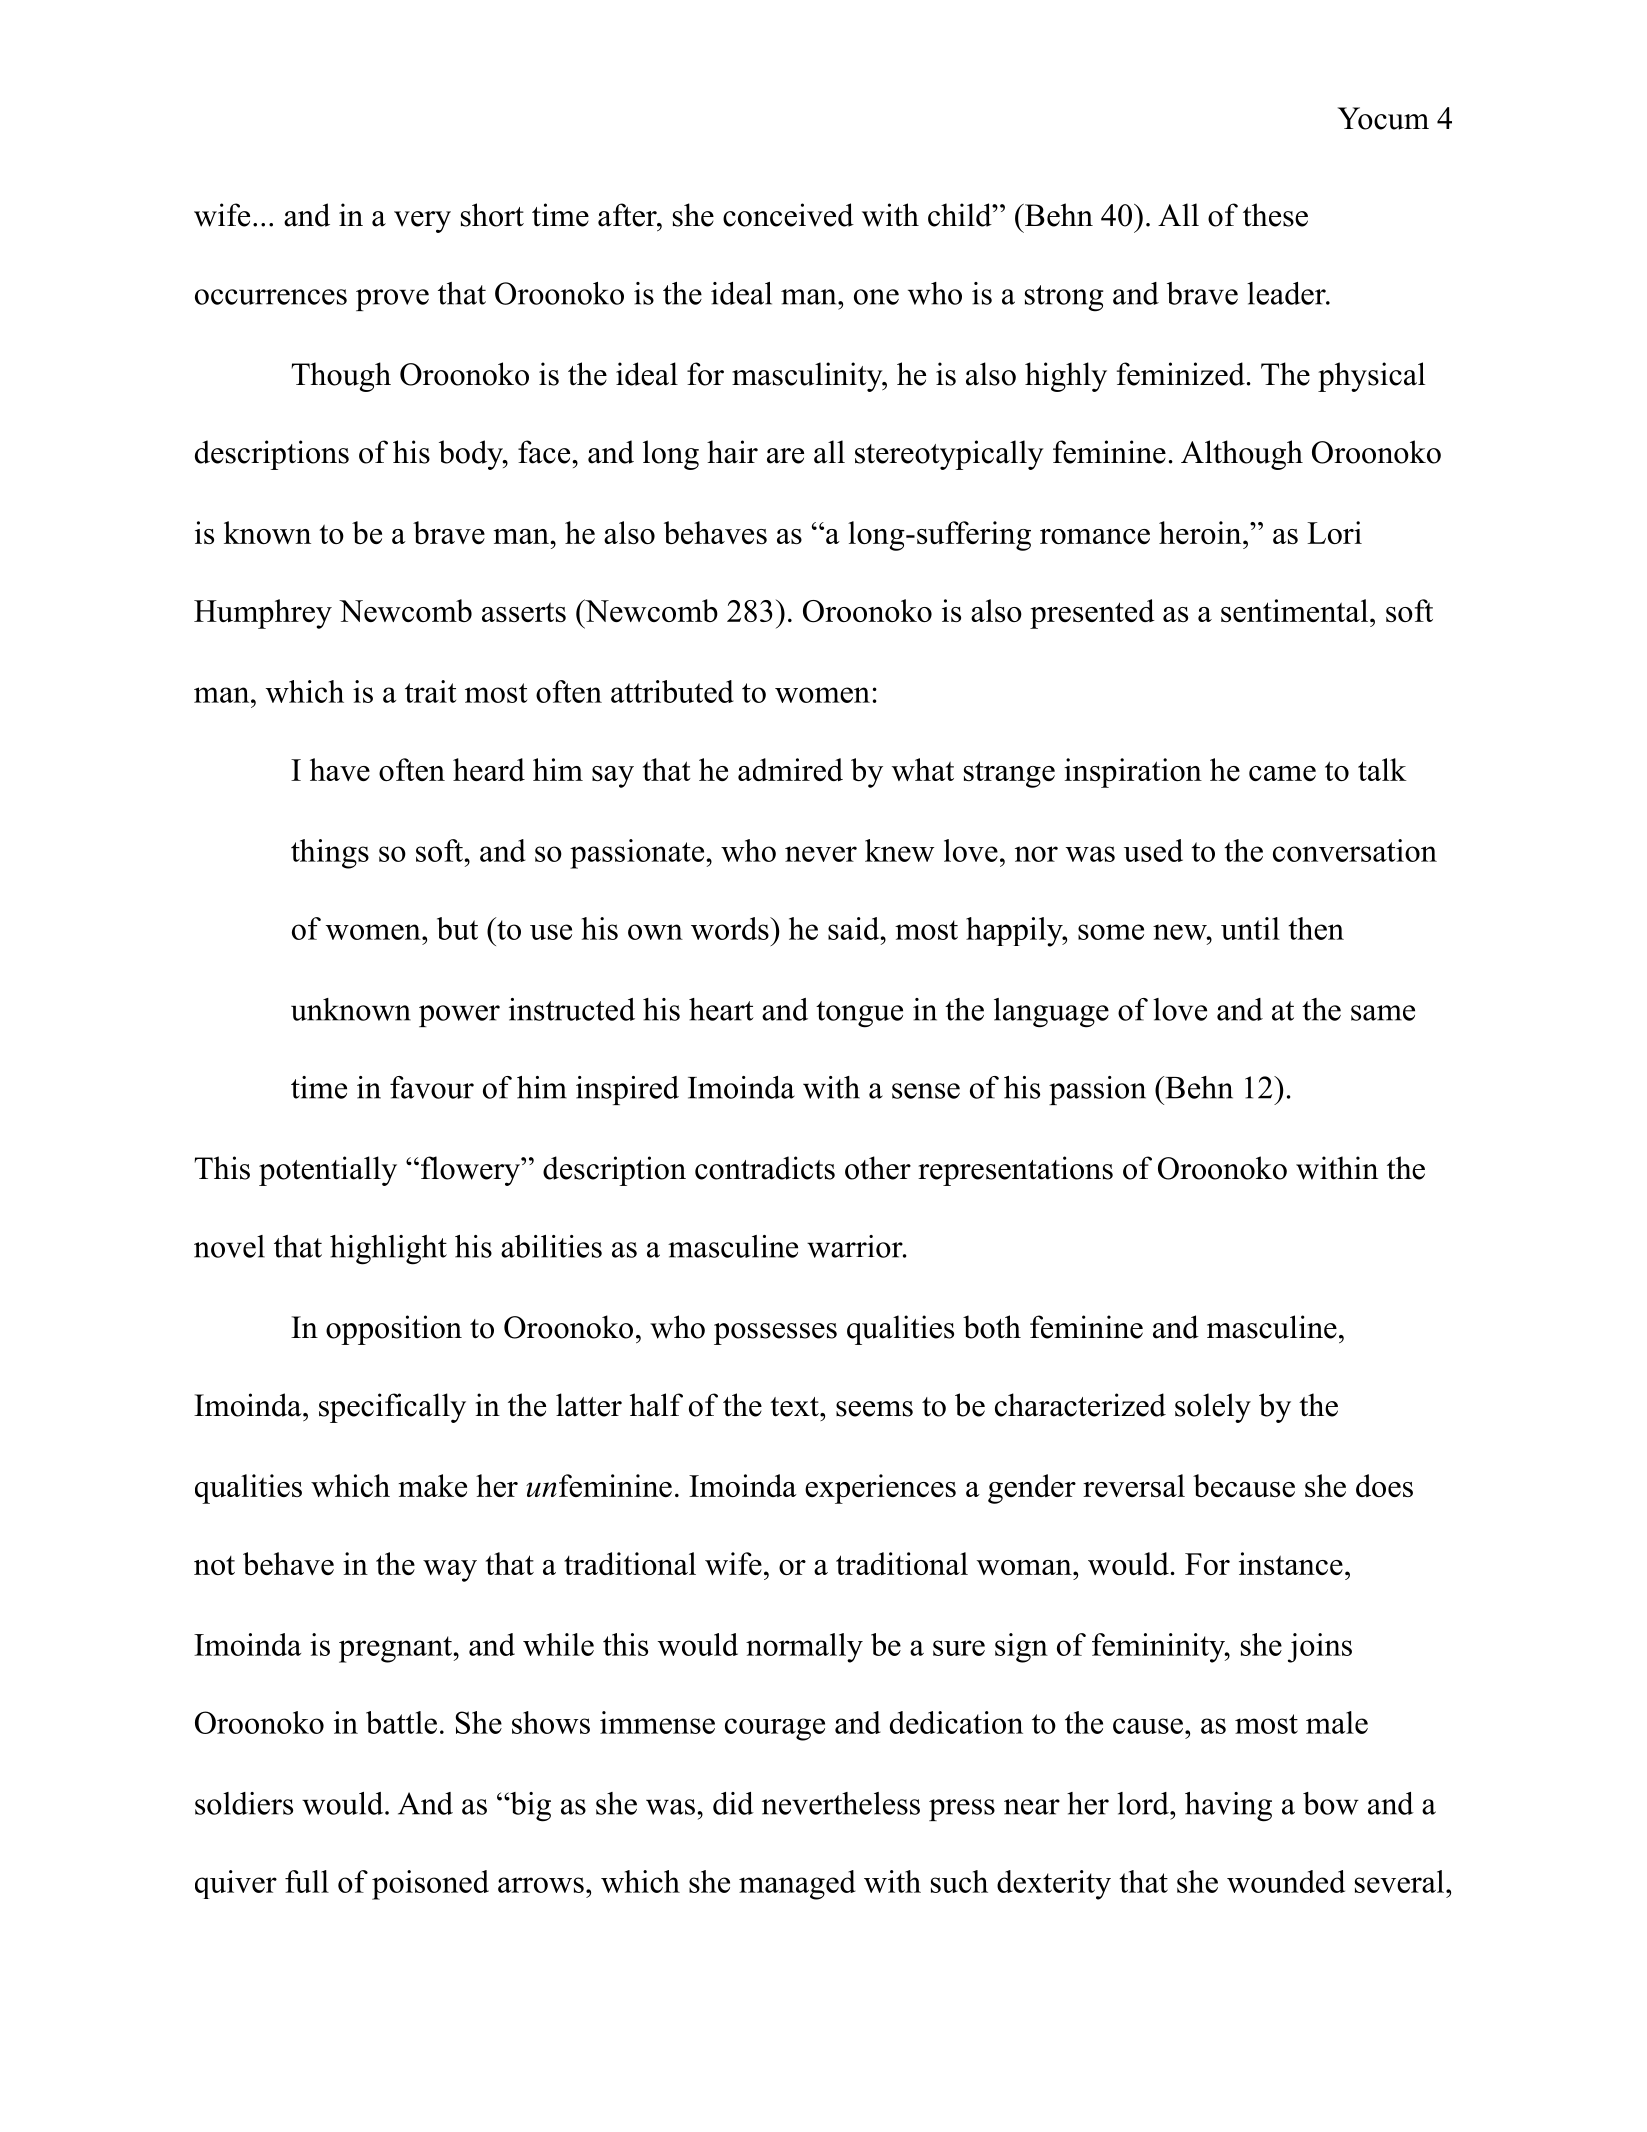  I want to click on conceived, so click(788, 215).
